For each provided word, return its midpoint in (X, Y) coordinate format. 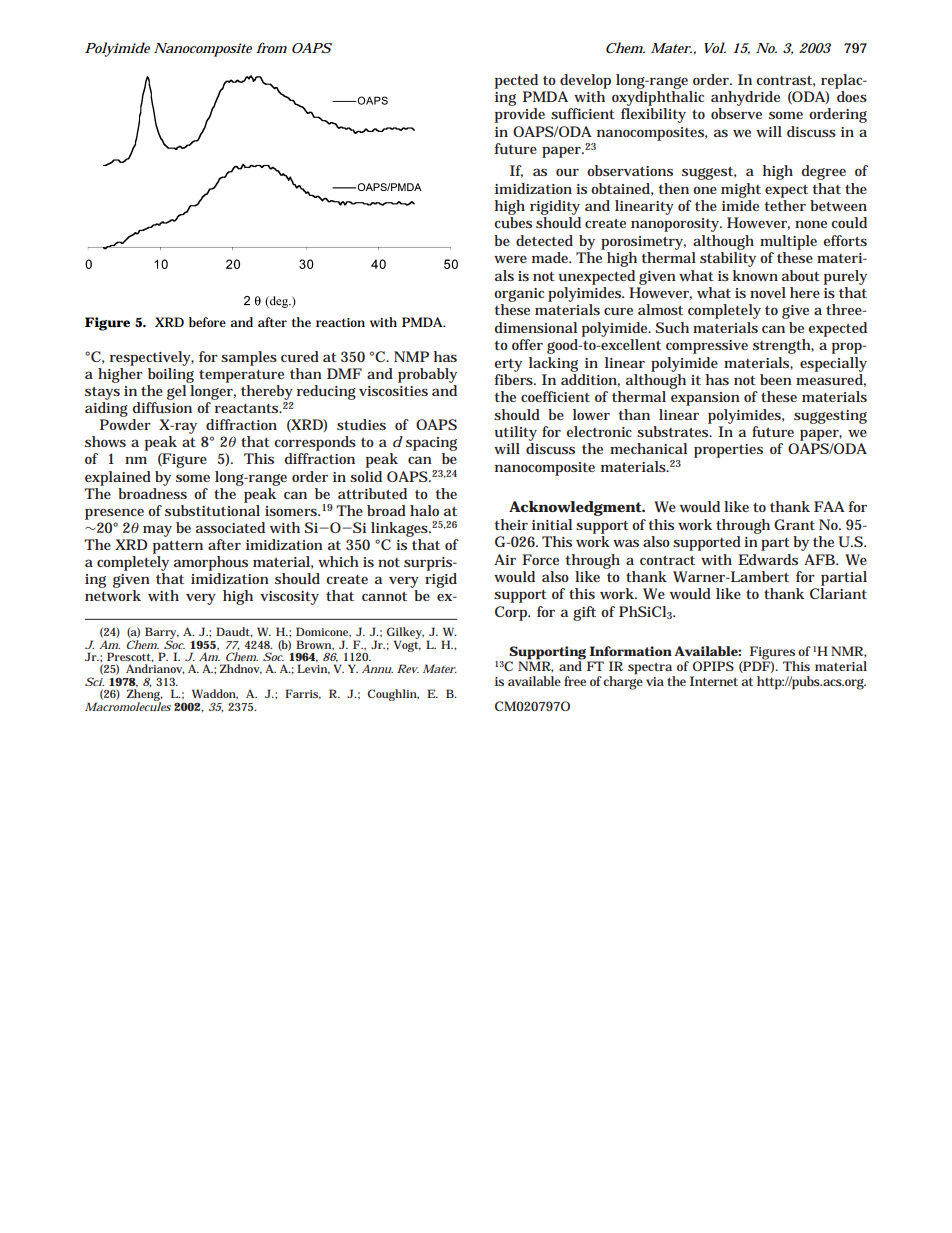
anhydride (745, 98)
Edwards (768, 559)
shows (105, 441)
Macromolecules (128, 705)
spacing (431, 445)
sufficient (583, 113)
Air (505, 559)
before (207, 322)
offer (527, 344)
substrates (673, 431)
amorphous (211, 563)
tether (785, 205)
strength (782, 346)
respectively (151, 358)
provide (520, 115)
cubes (513, 222)
